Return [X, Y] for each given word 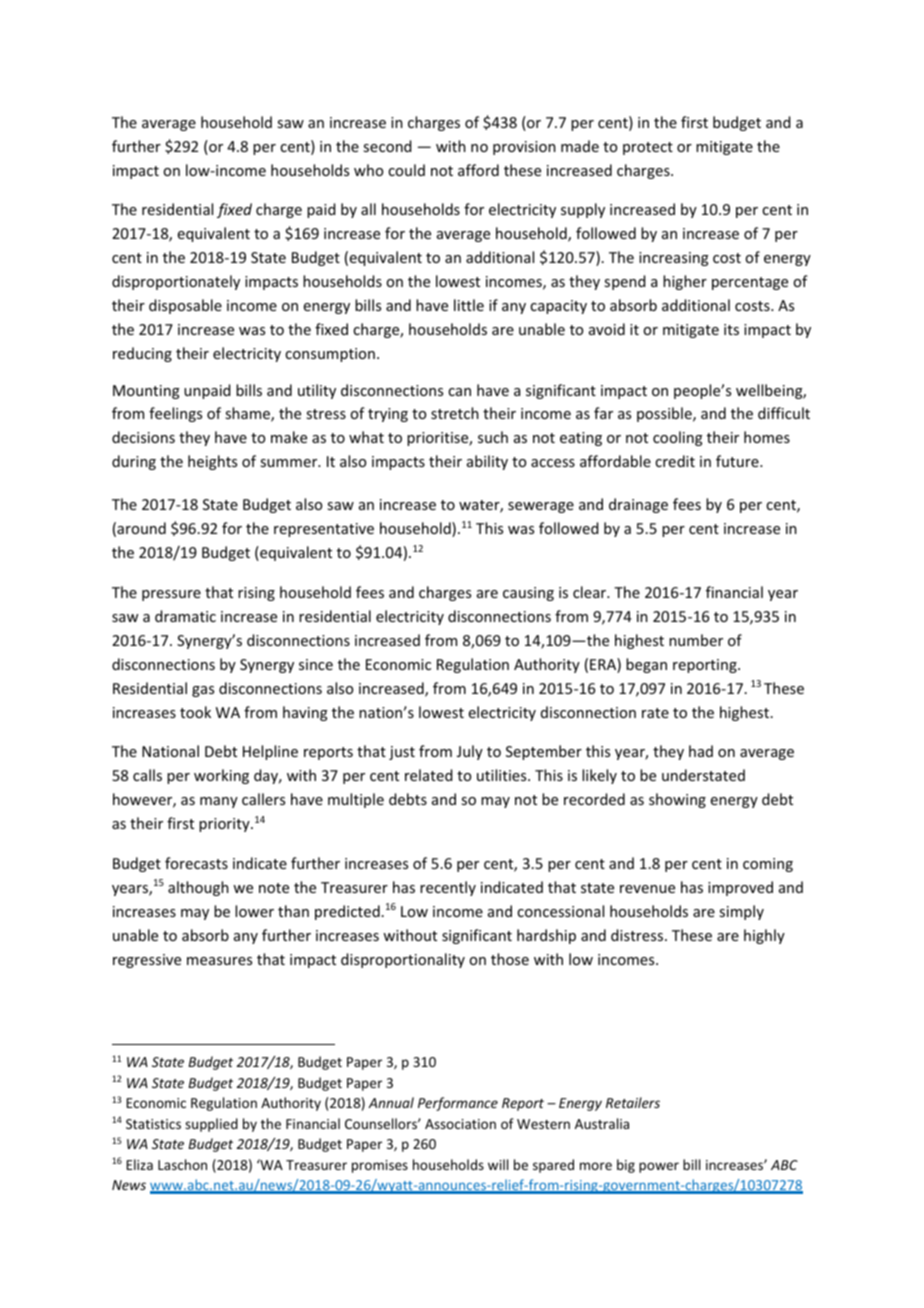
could [406, 170]
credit [675, 461]
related [428, 775]
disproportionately [176, 282]
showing [677, 800]
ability [487, 462]
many [219, 802]
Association [460, 1124]
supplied [211, 1125]
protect [648, 148]
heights [212, 462]
